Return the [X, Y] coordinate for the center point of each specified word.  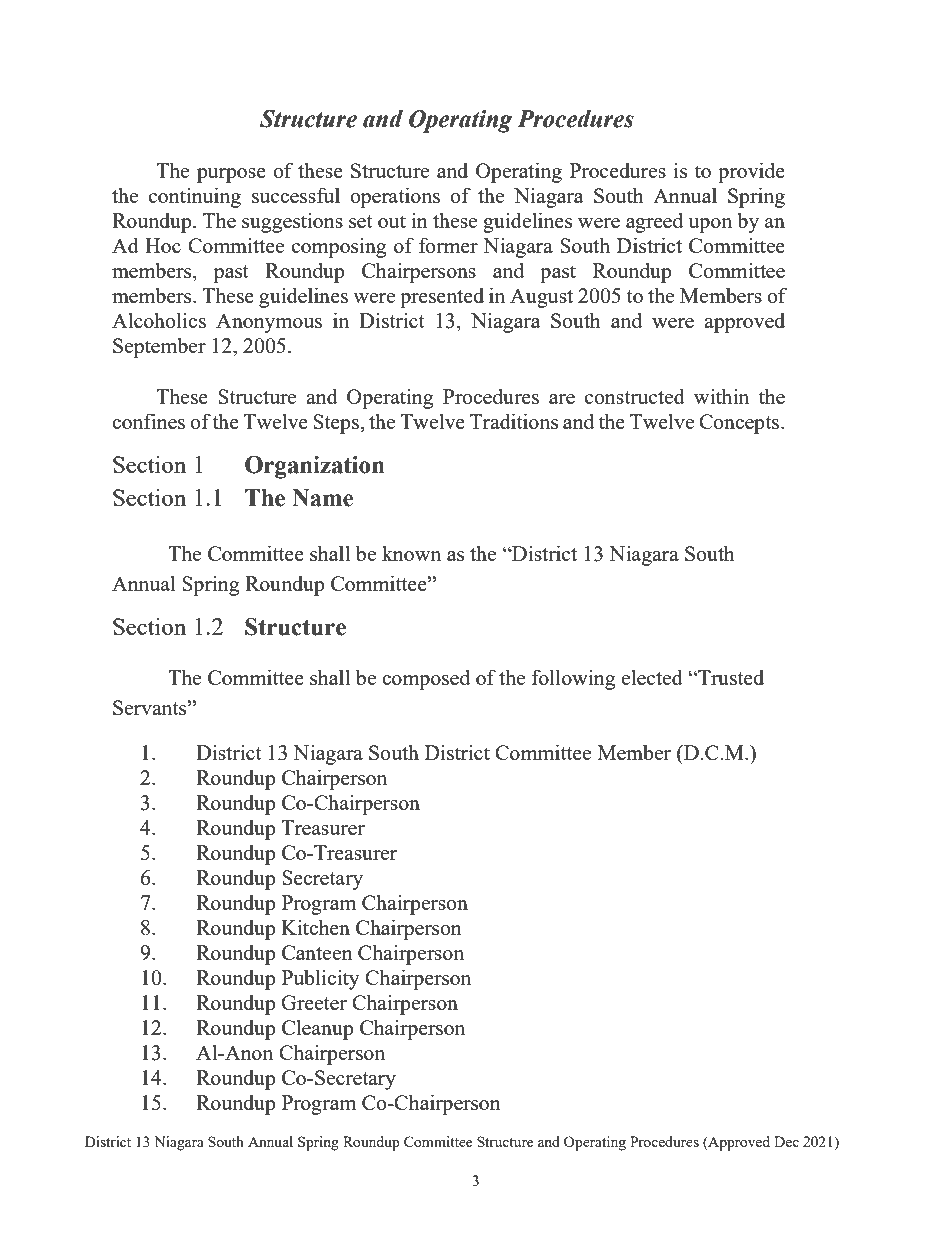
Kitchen [315, 927]
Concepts [739, 424]
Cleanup [318, 1029]
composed [426, 679]
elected [652, 677]
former [448, 245]
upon [710, 225]
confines [148, 421]
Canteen [317, 952]
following [573, 679]
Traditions [514, 421]
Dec [786, 1141]
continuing [195, 197]
